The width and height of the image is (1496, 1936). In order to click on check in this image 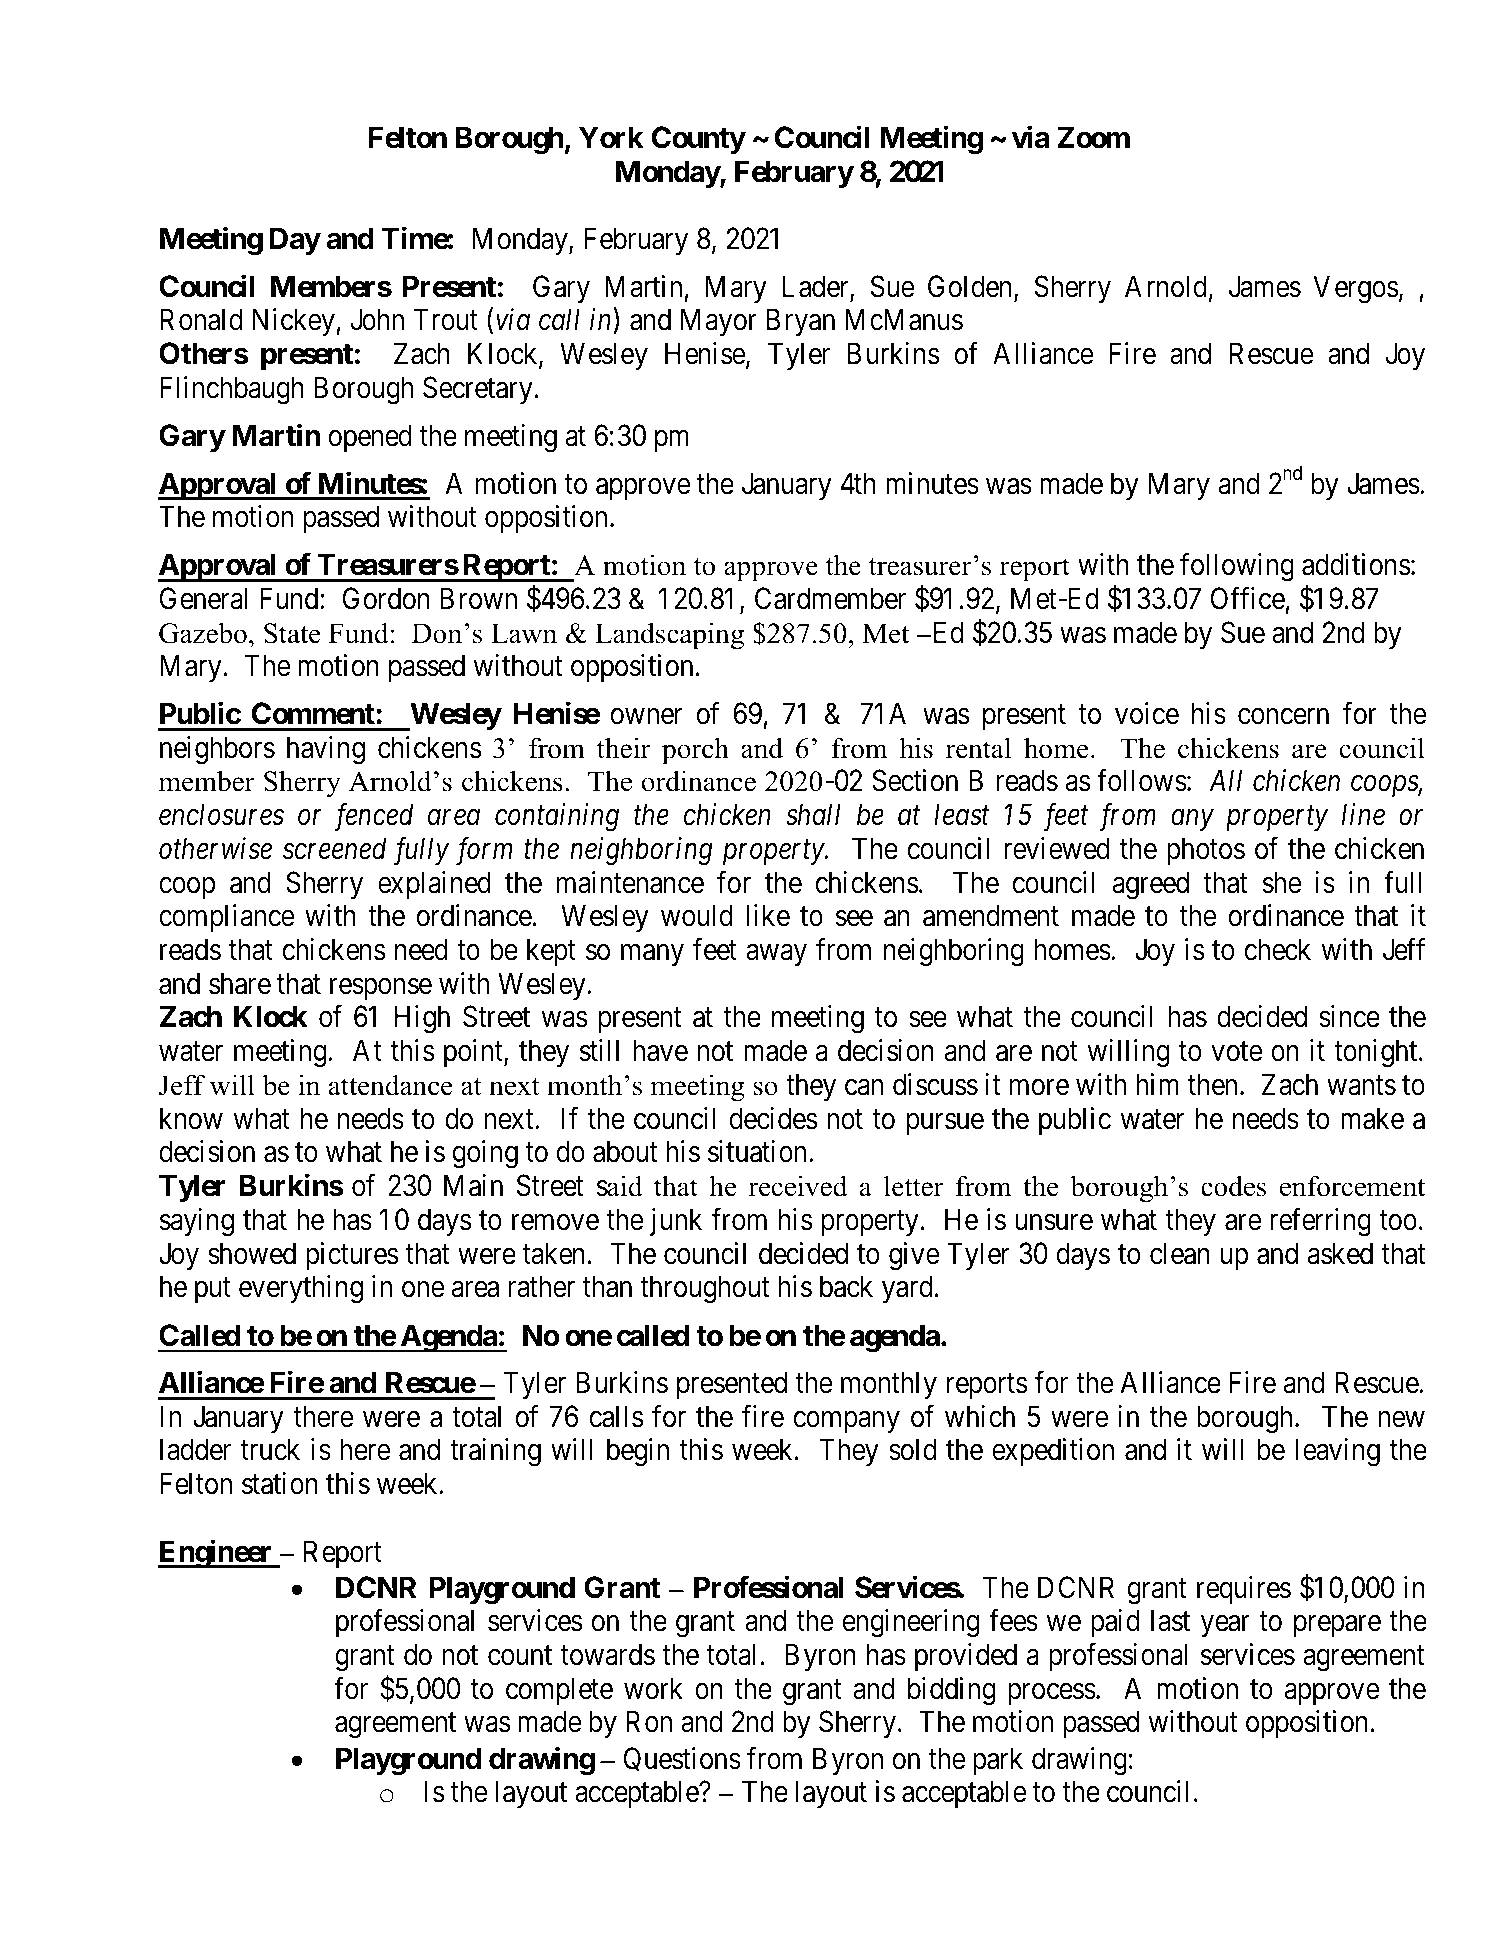, I will do `click(1278, 949)`.
